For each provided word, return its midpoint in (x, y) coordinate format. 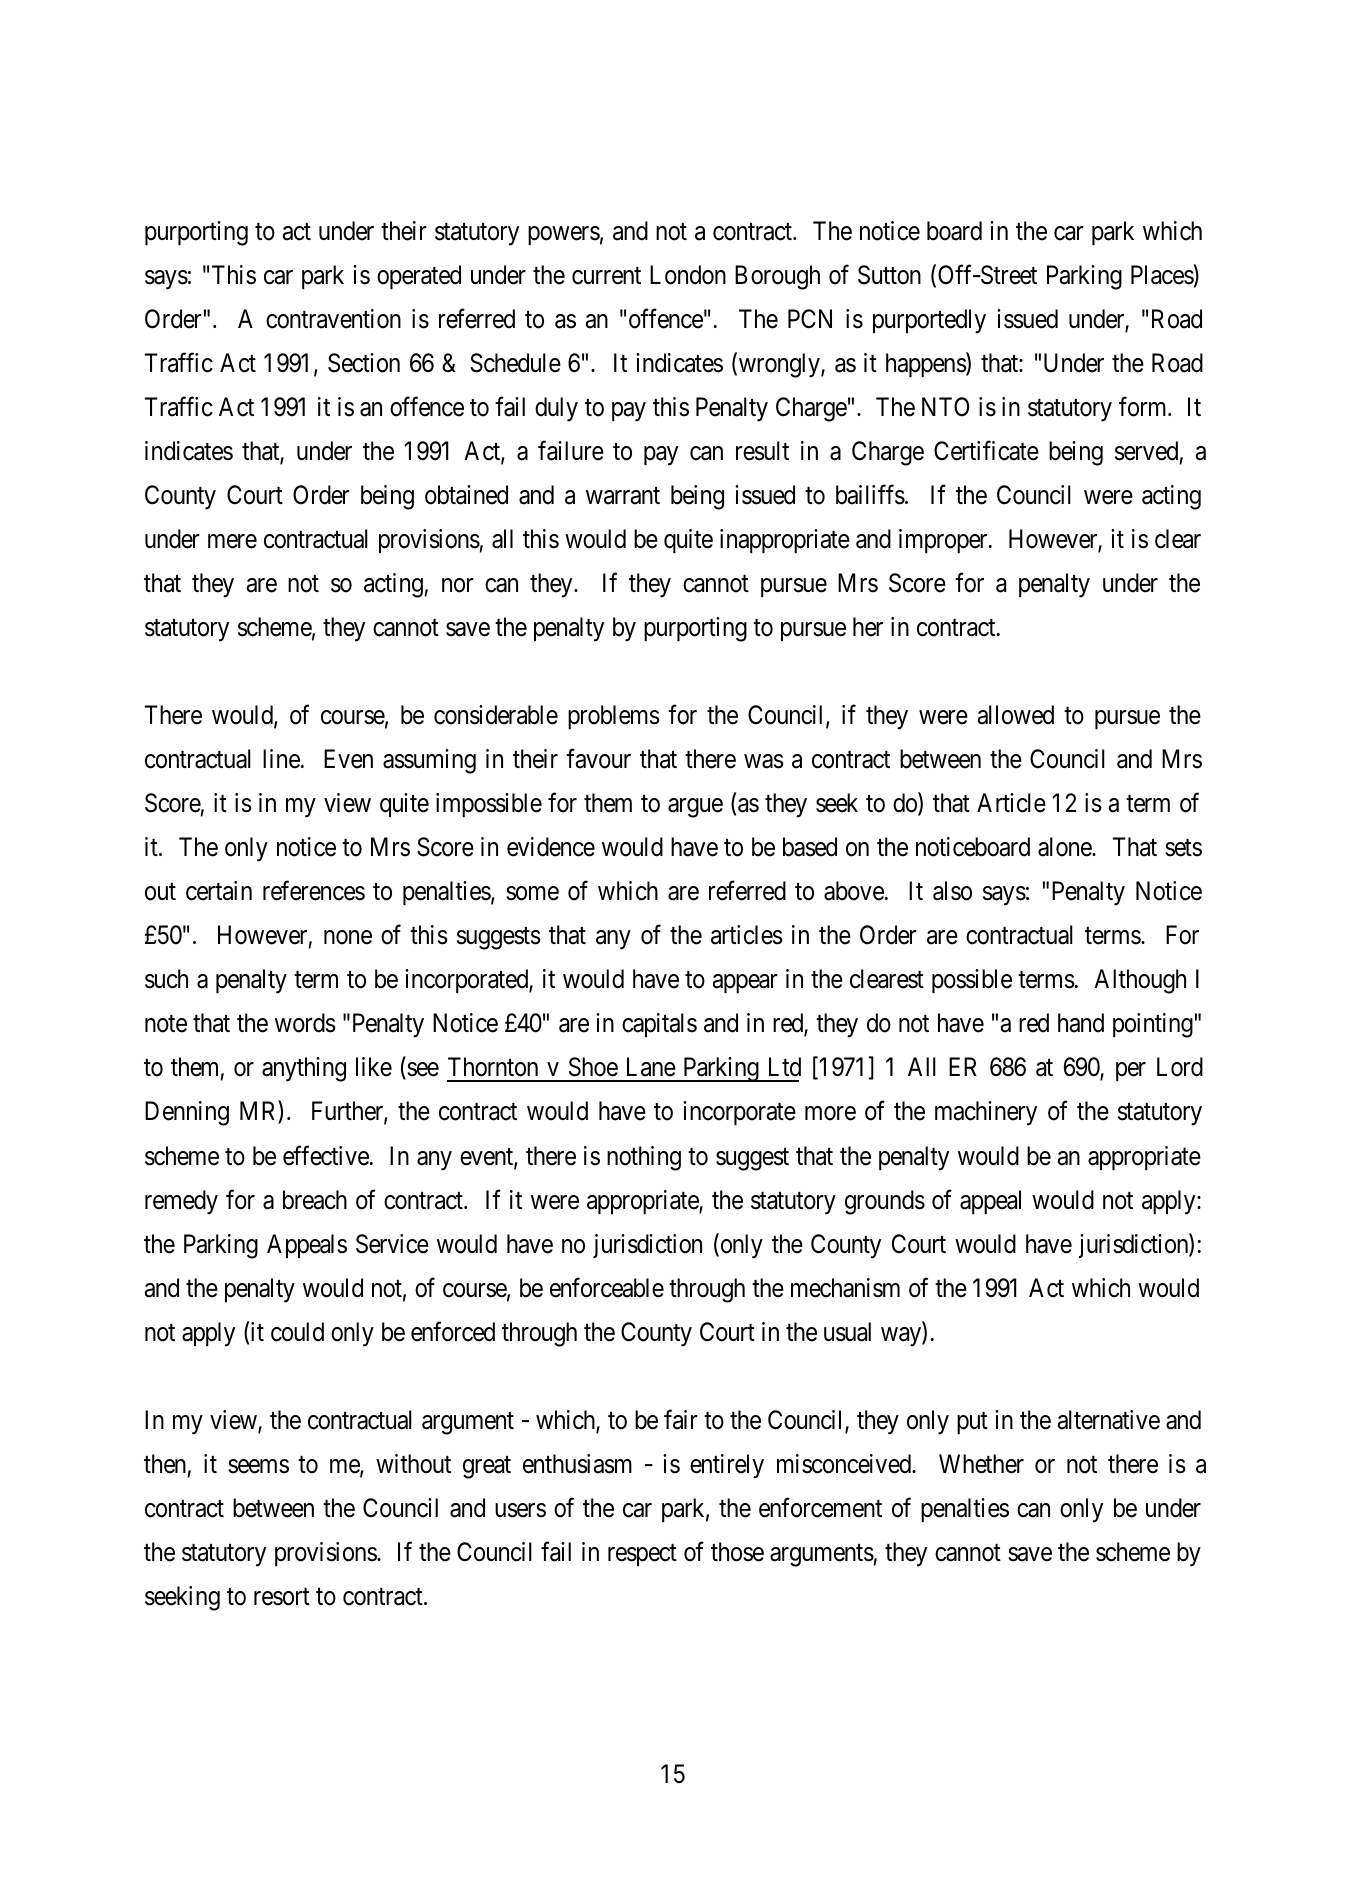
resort (282, 1597)
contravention (333, 319)
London (688, 275)
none (348, 938)
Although (1140, 981)
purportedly (929, 321)
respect (642, 1555)
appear (745, 984)
